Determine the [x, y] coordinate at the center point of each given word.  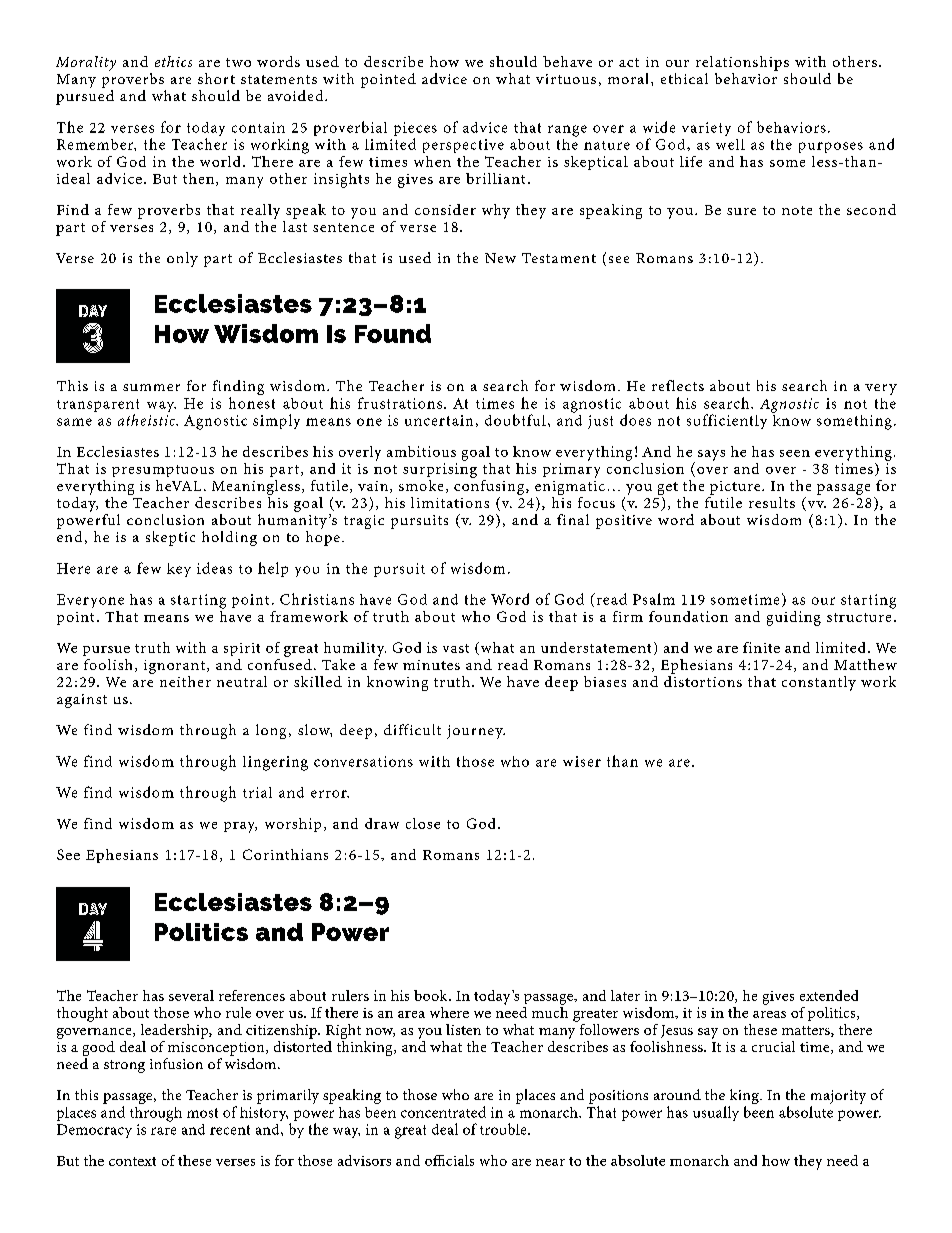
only [182, 259]
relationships [742, 63]
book [432, 995]
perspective [463, 146]
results [772, 502]
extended [829, 995]
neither [185, 681]
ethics [173, 61]
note [797, 210]
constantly [819, 683]
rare [163, 1131]
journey [476, 732]
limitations [450, 502]
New [500, 258]
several [191, 995]
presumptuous [163, 471]
